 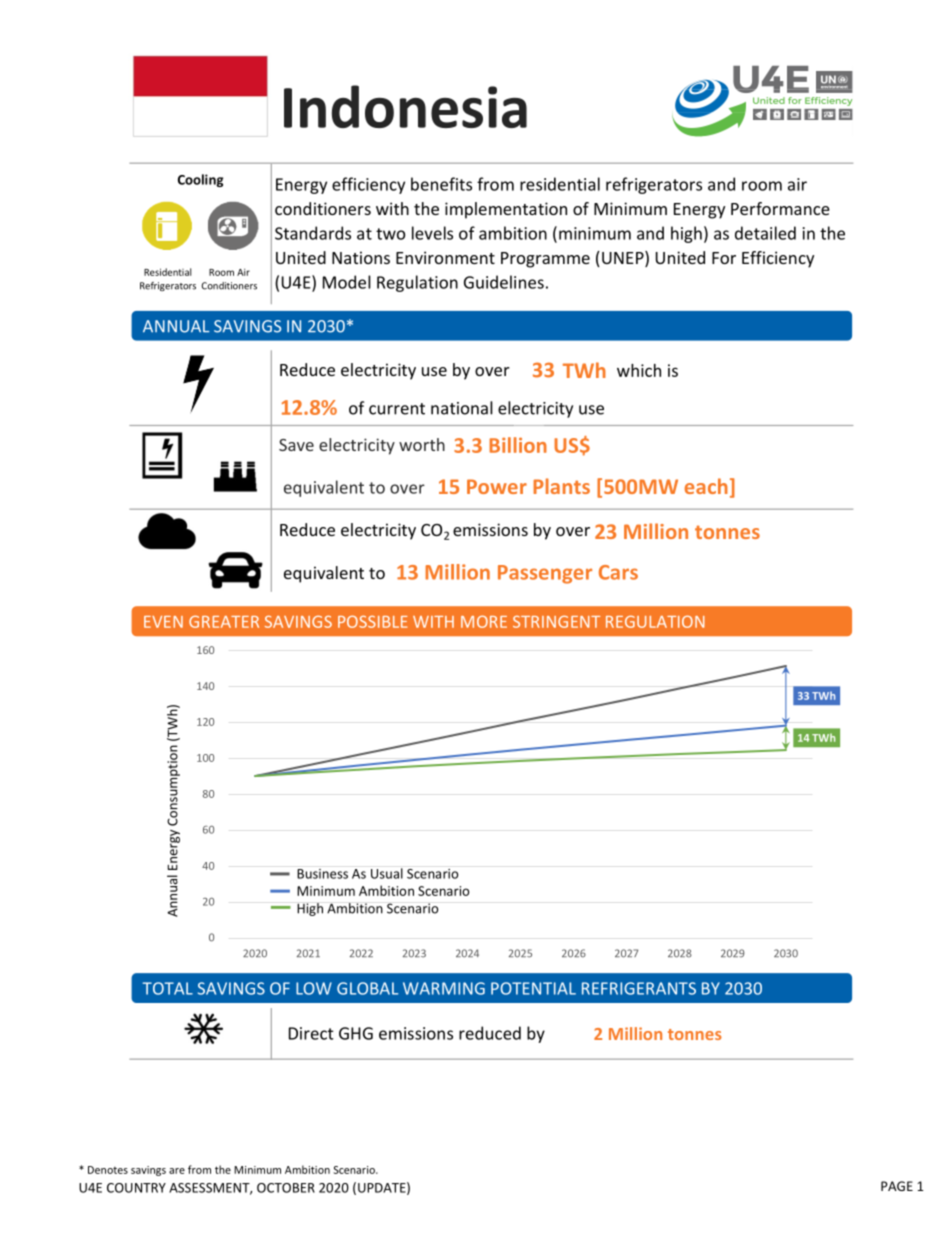 What do you see at coordinates (441, 184) in the screenshot?
I see `benefits` at bounding box center [441, 184].
